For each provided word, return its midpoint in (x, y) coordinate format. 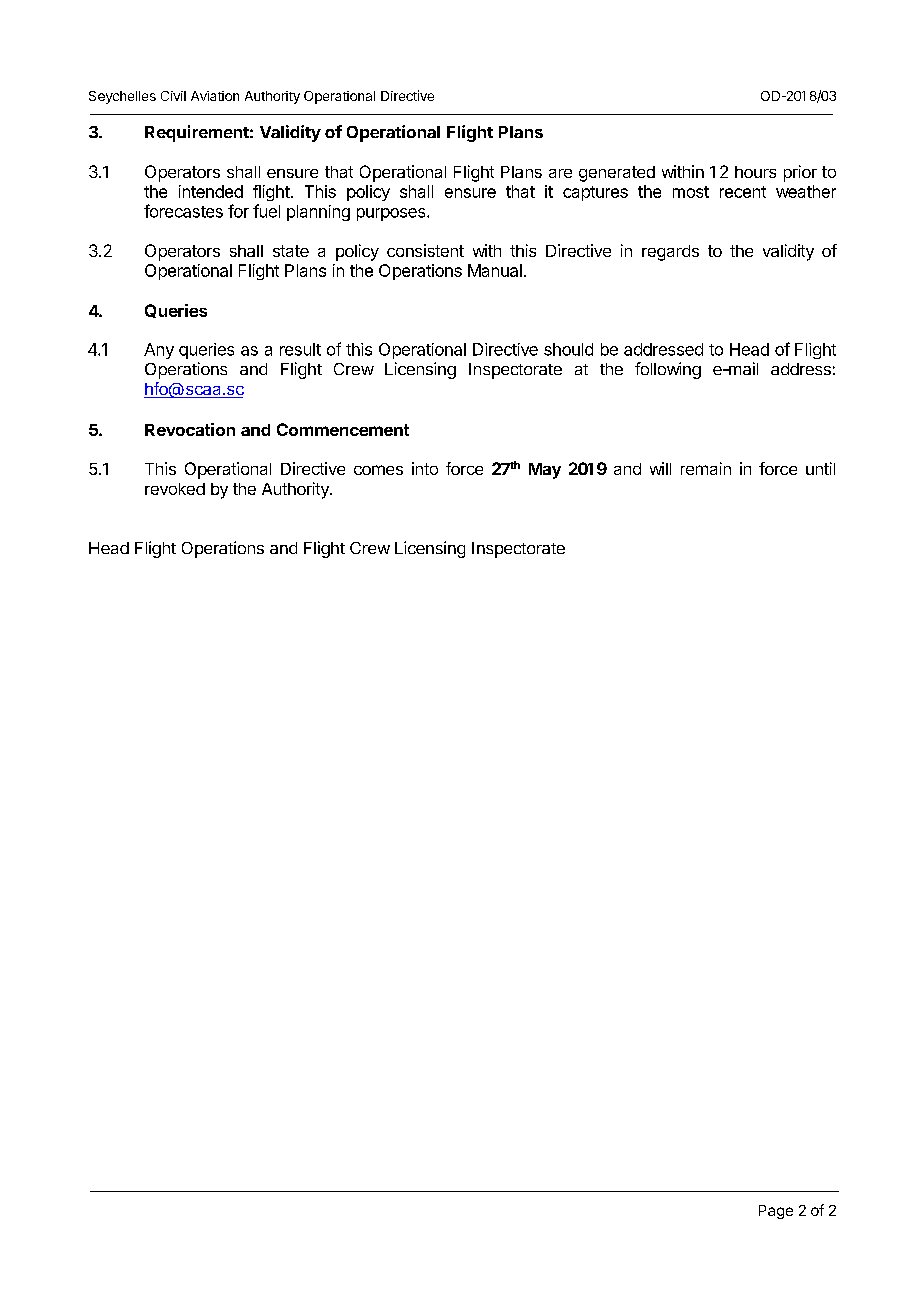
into (425, 468)
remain (706, 468)
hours (755, 172)
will (660, 468)
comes (378, 470)
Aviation (215, 96)
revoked (175, 489)
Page (776, 1212)
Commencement (343, 429)
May (545, 471)
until (820, 468)
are (560, 173)
